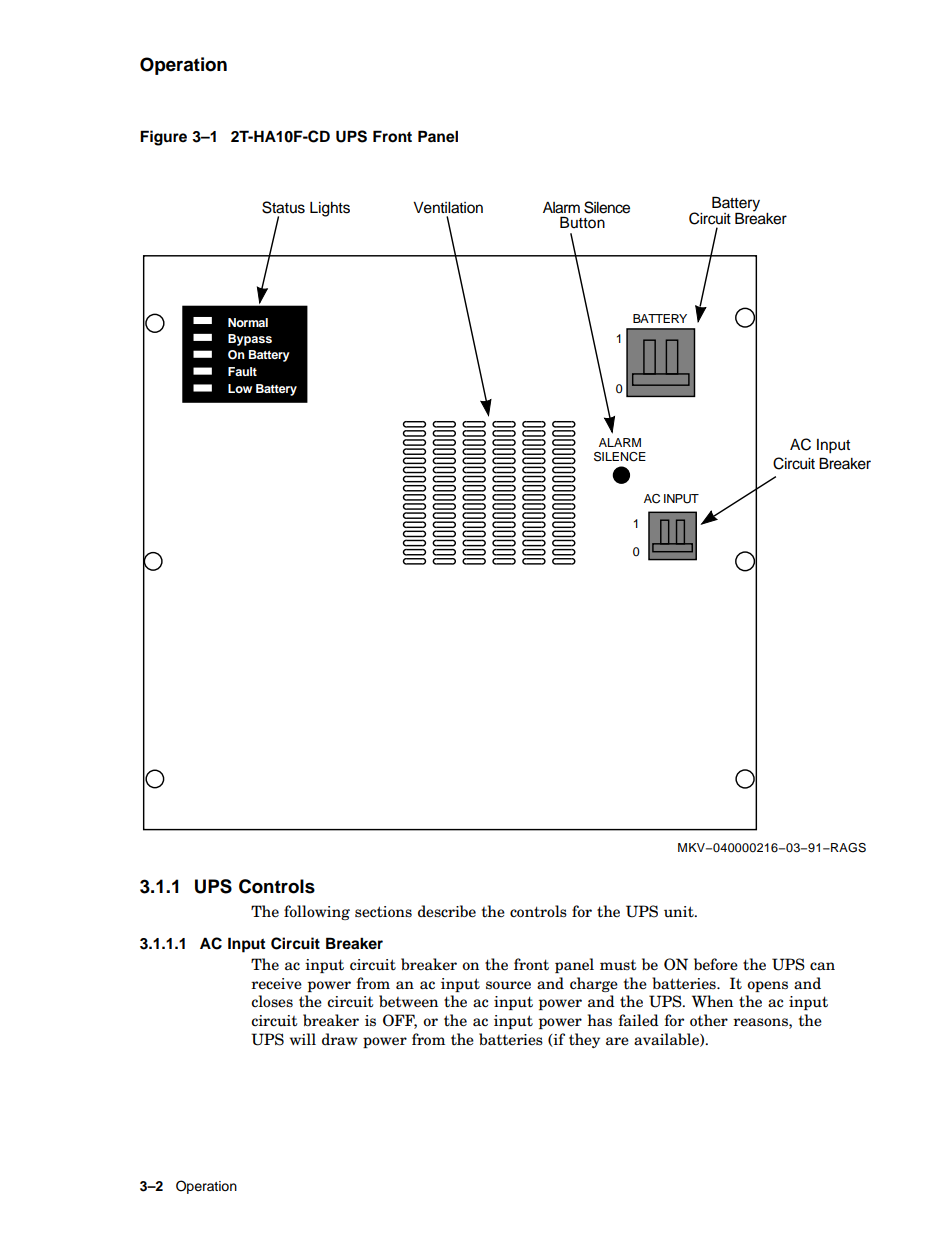  What do you see at coordinates (680, 912) in the screenshot?
I see `unit` at bounding box center [680, 912].
